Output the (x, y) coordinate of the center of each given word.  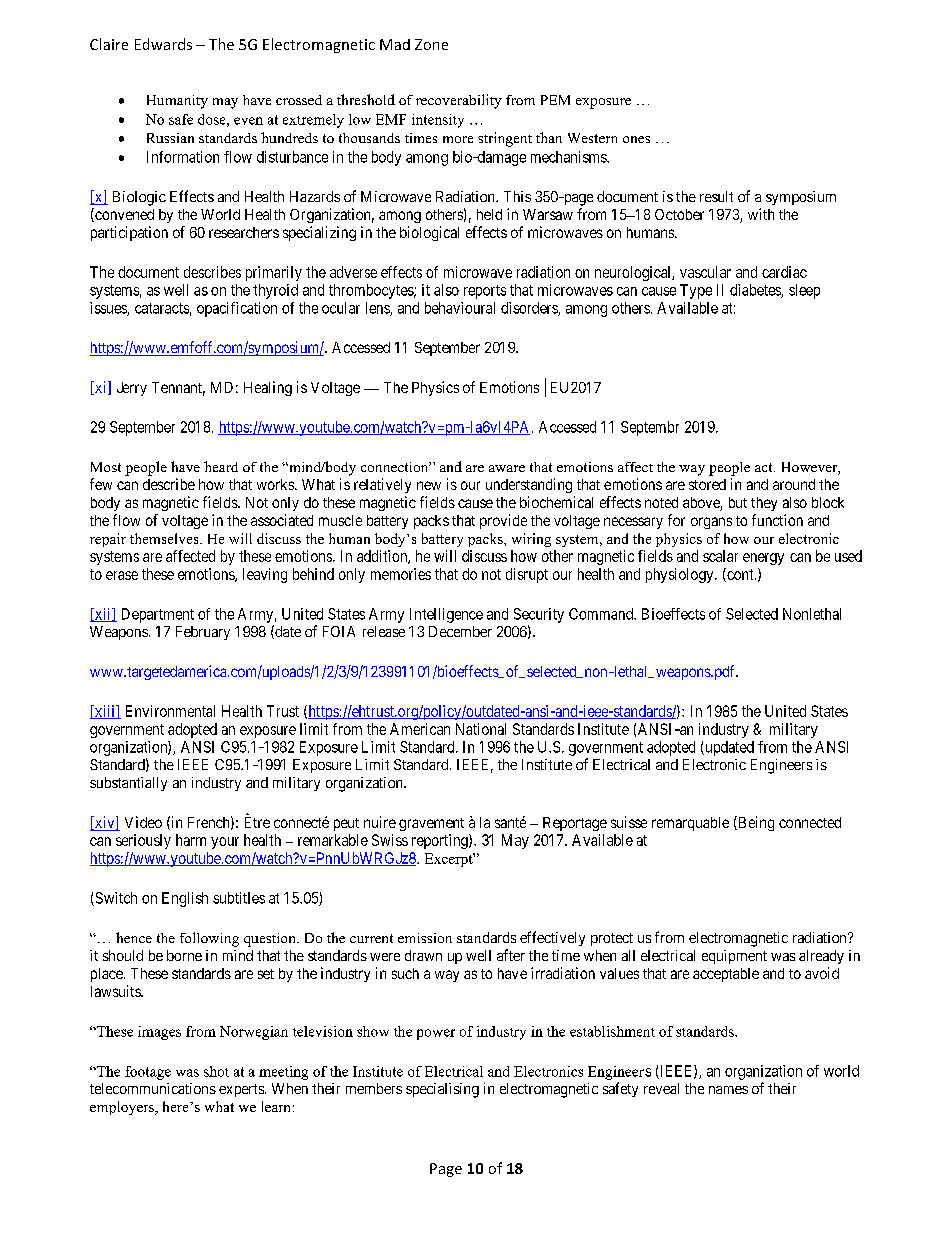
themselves (165, 538)
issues (109, 309)
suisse (629, 822)
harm (191, 840)
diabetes (756, 291)
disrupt (527, 575)
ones (636, 139)
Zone (431, 44)
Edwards (163, 44)
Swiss (390, 840)
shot (216, 1071)
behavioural (460, 308)
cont (740, 575)
